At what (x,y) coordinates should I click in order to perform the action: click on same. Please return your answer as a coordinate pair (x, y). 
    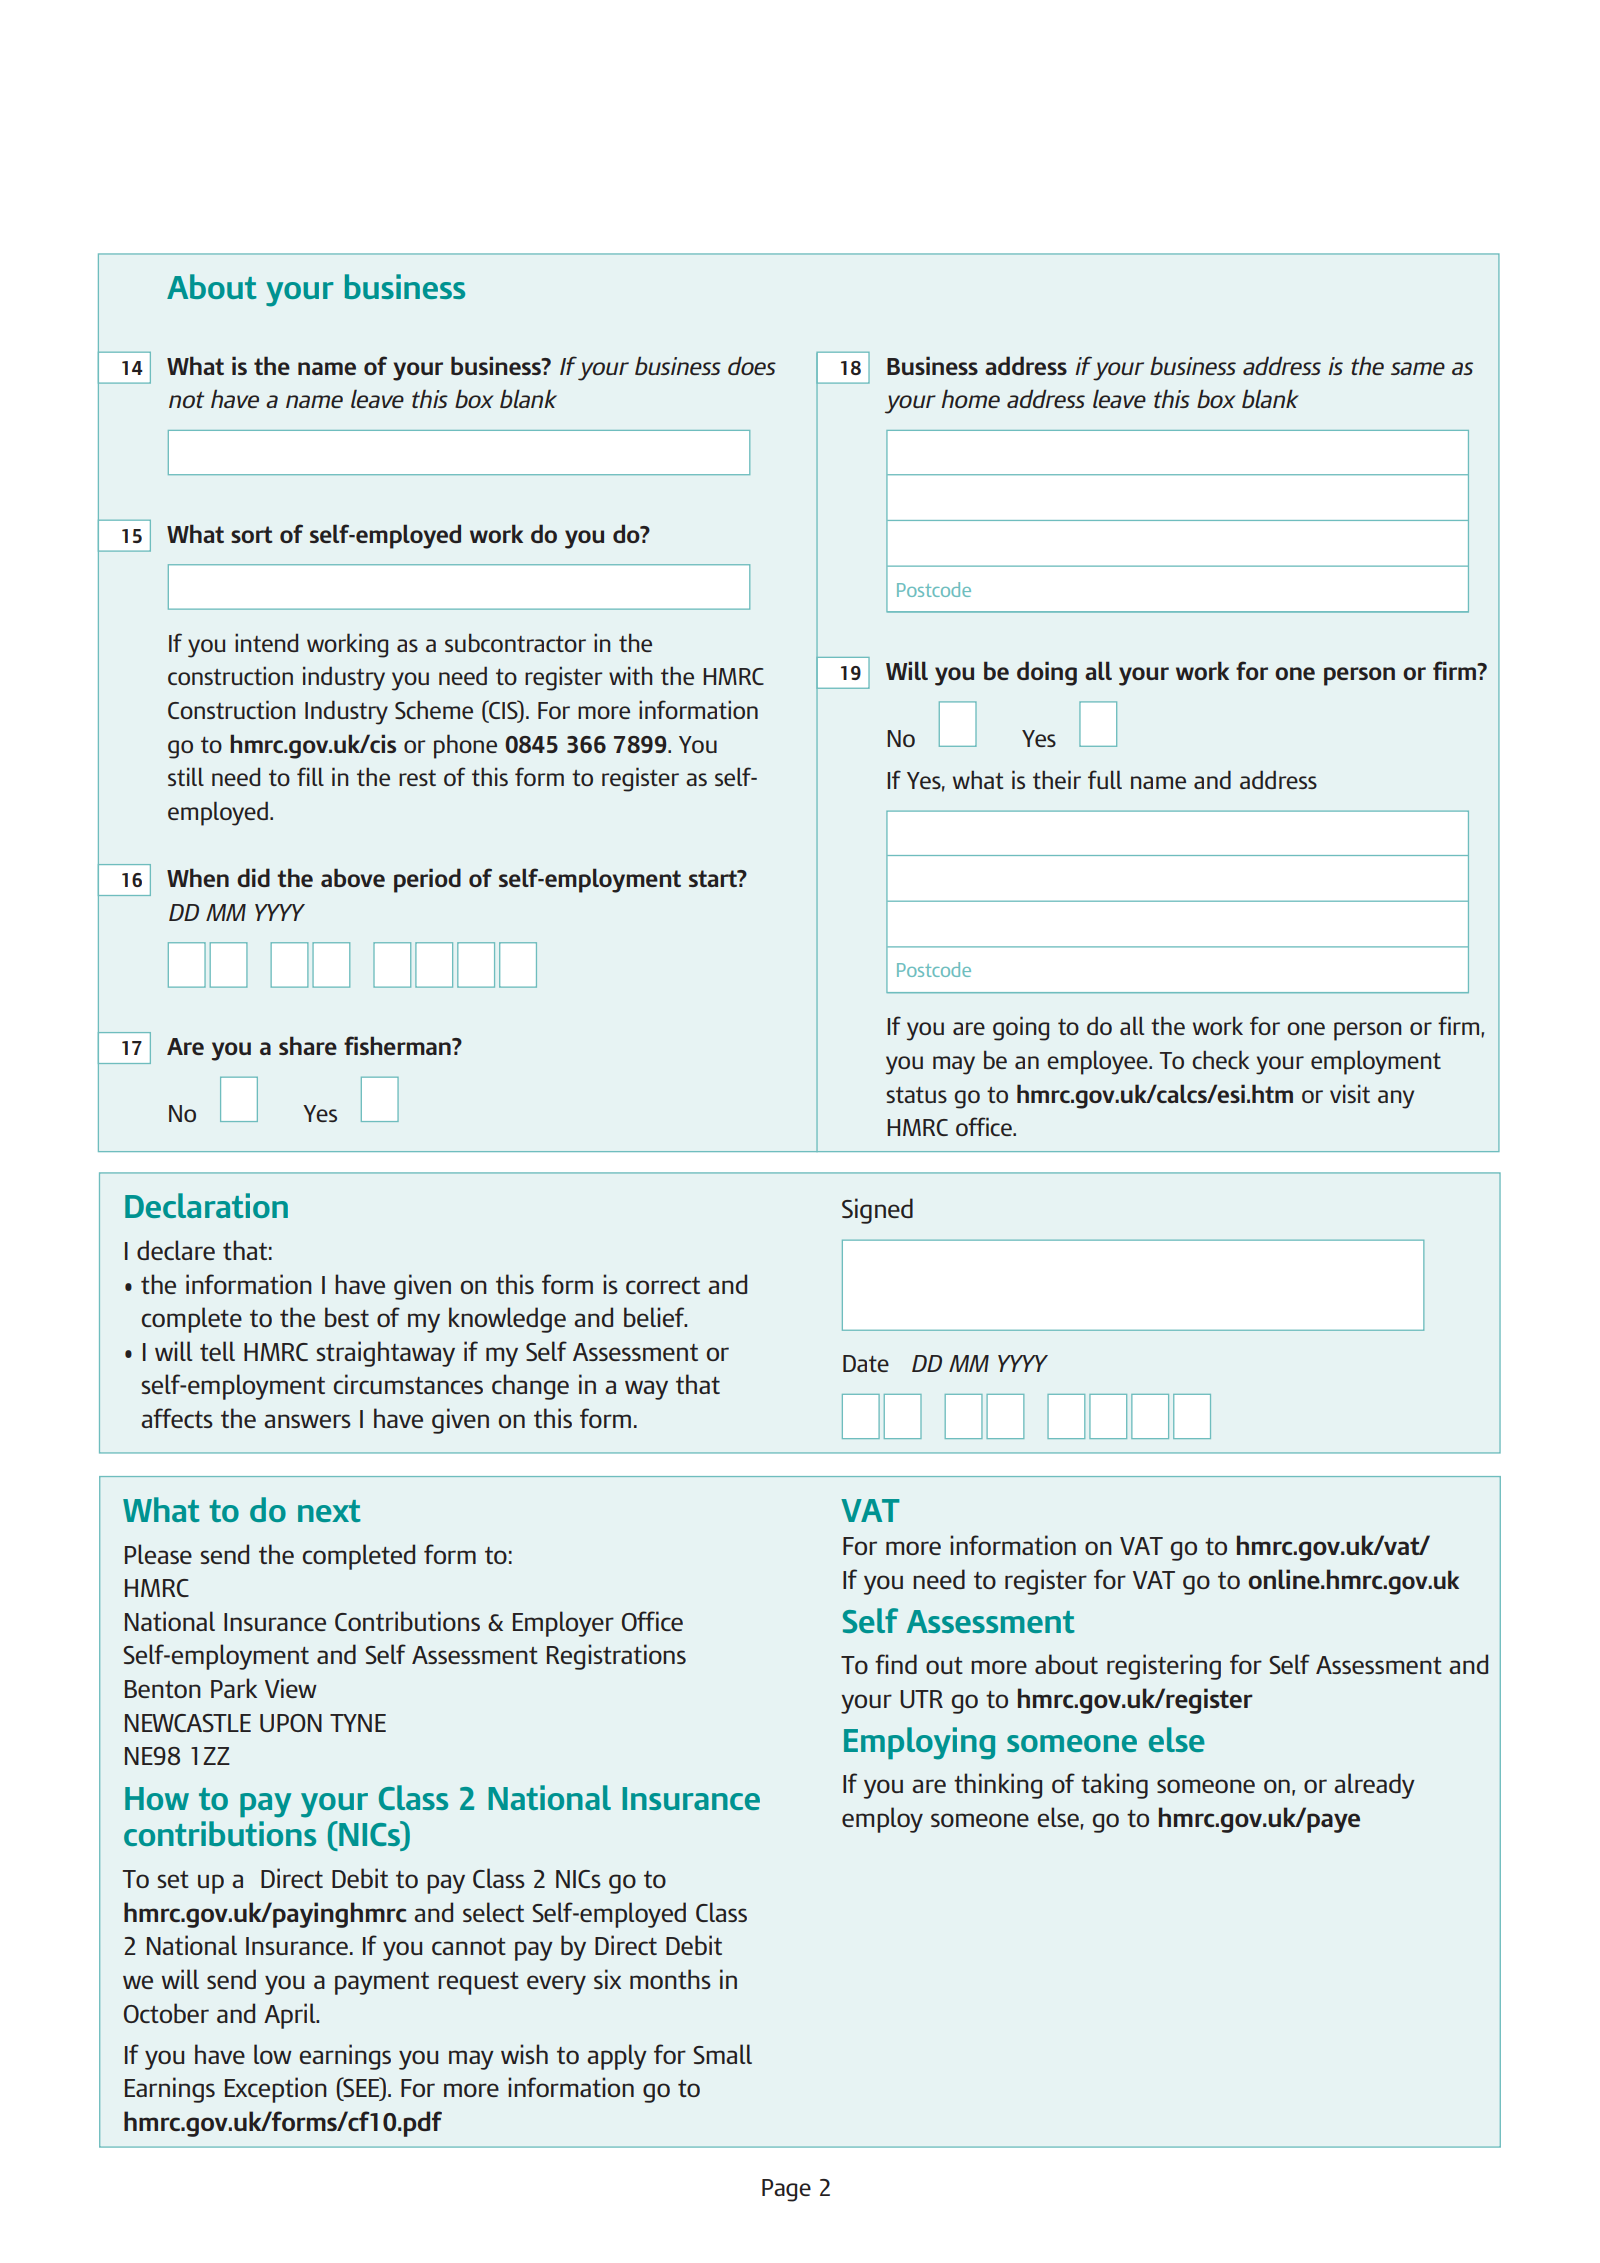
    Looking at the image, I should click on (1418, 368).
